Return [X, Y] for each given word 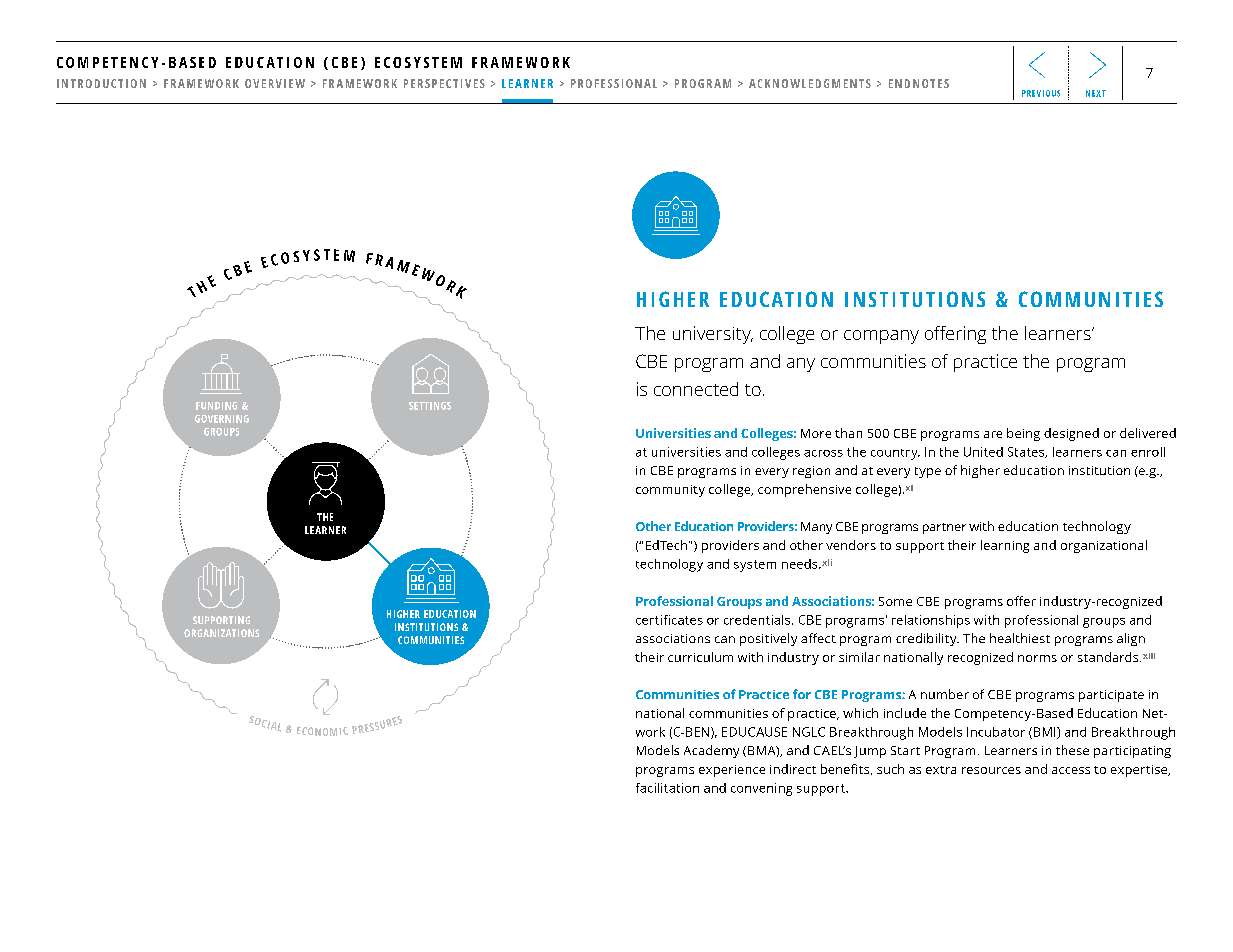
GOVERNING [222, 419]
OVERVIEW [275, 83]
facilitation [667, 788]
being [1023, 434]
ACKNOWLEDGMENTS [810, 83]
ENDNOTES [919, 83]
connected [696, 389]
